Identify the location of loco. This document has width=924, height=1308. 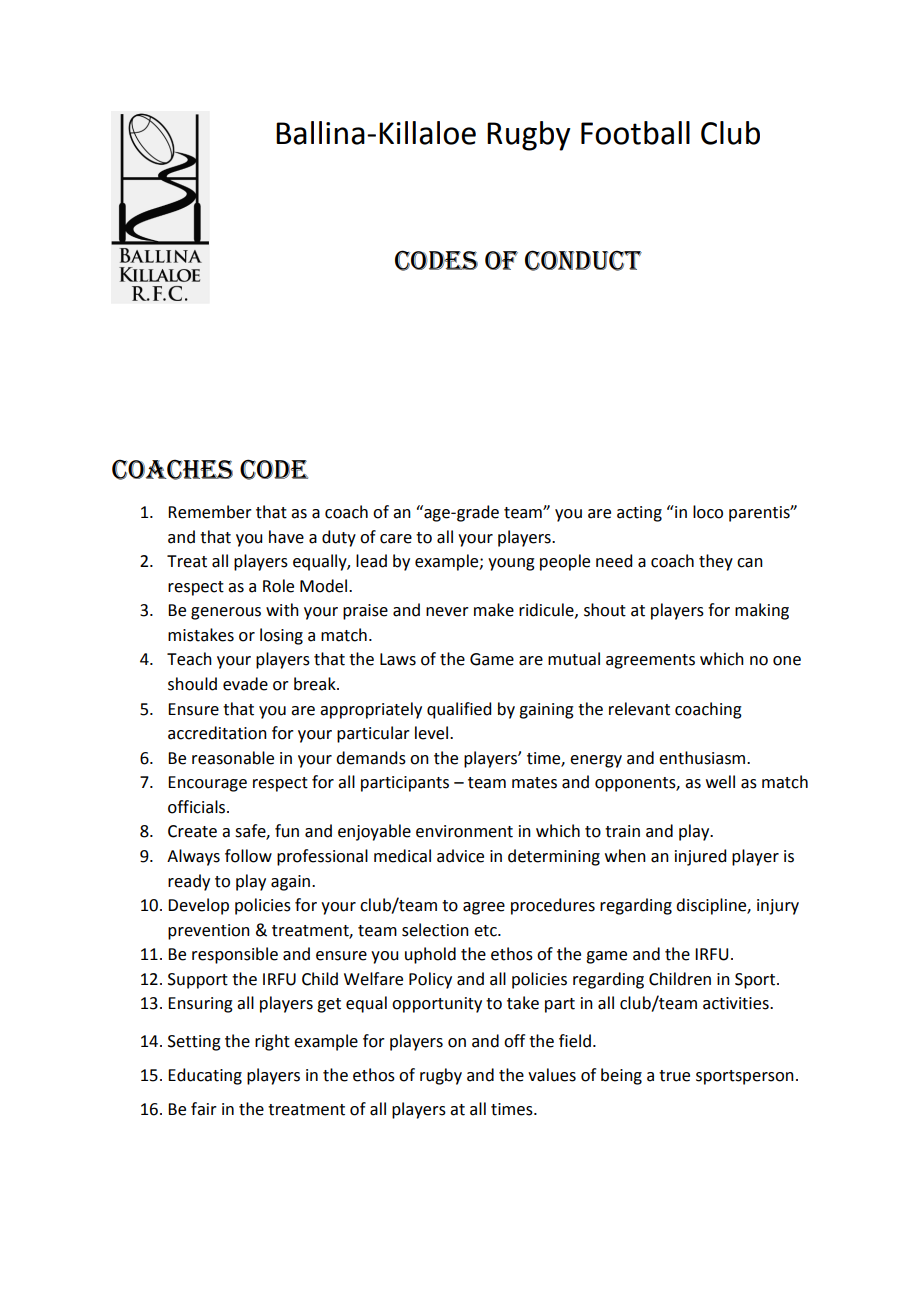
(708, 512).
